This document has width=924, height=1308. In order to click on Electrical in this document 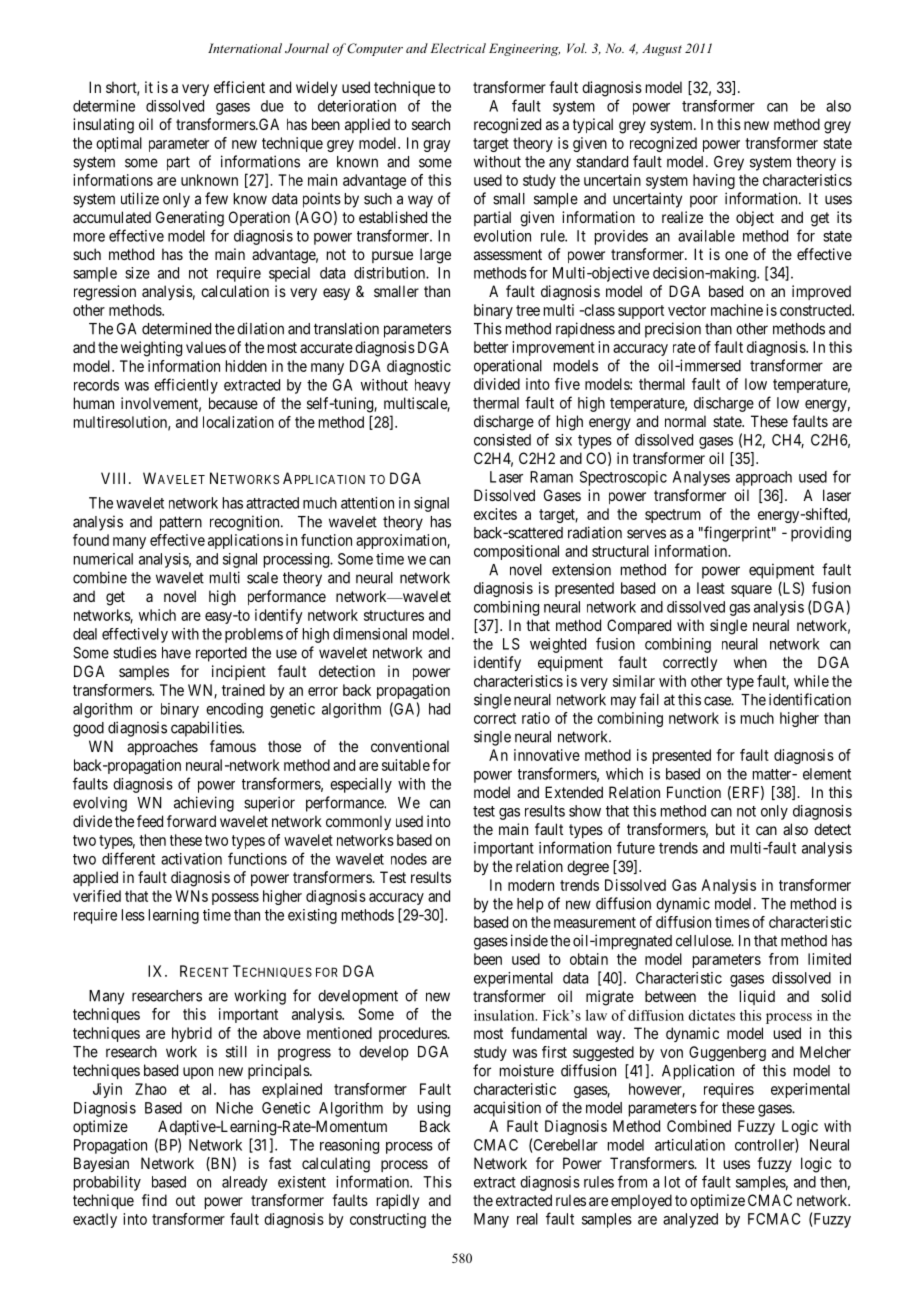, I will do `click(458, 48)`.
